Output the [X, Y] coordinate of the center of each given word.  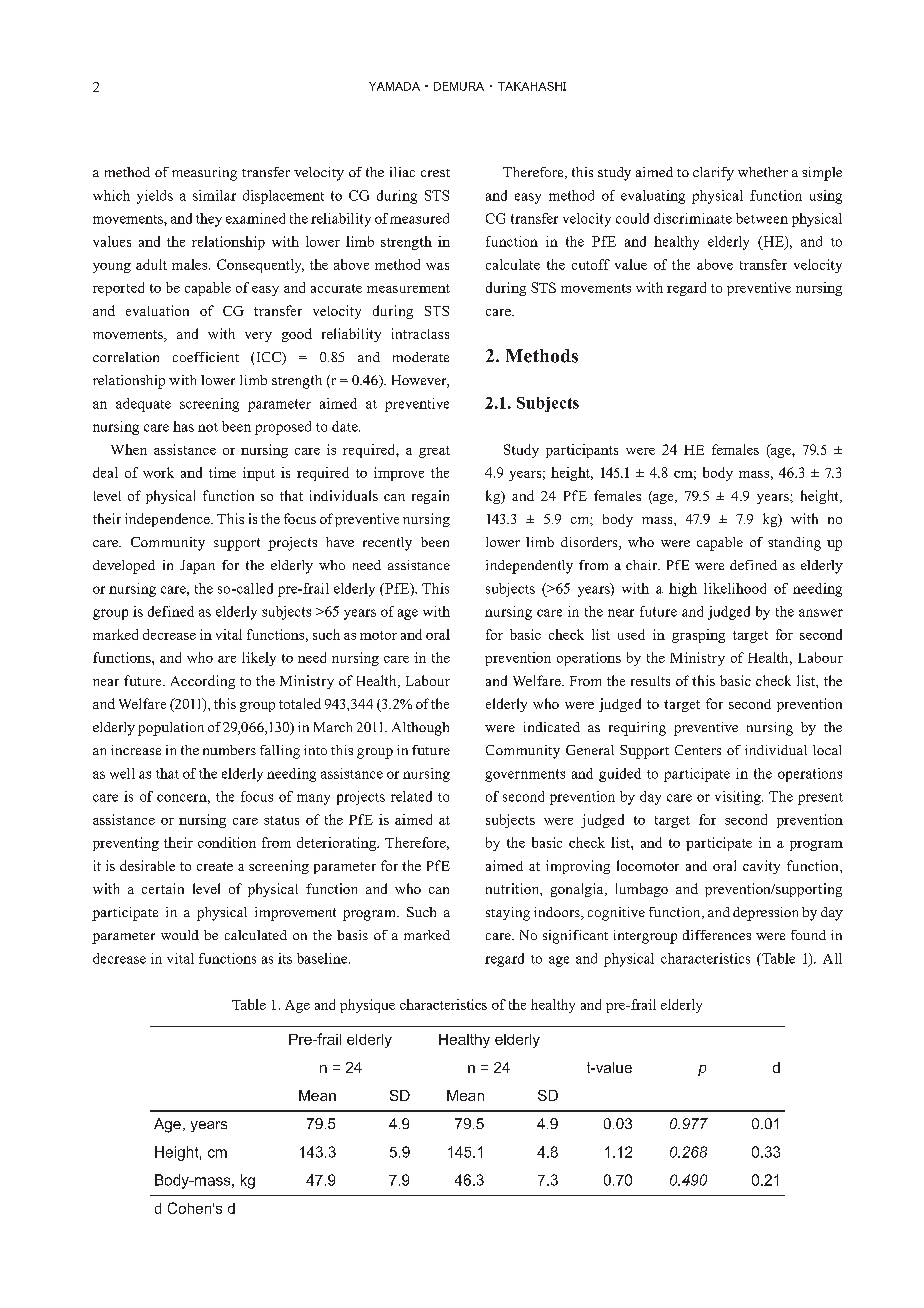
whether [763, 172]
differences [717, 935]
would [180, 935]
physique [367, 1006]
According [203, 682]
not [208, 427]
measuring [204, 174]
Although [420, 729]
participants [582, 451]
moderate [421, 357]
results [650, 681]
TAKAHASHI [532, 86]
